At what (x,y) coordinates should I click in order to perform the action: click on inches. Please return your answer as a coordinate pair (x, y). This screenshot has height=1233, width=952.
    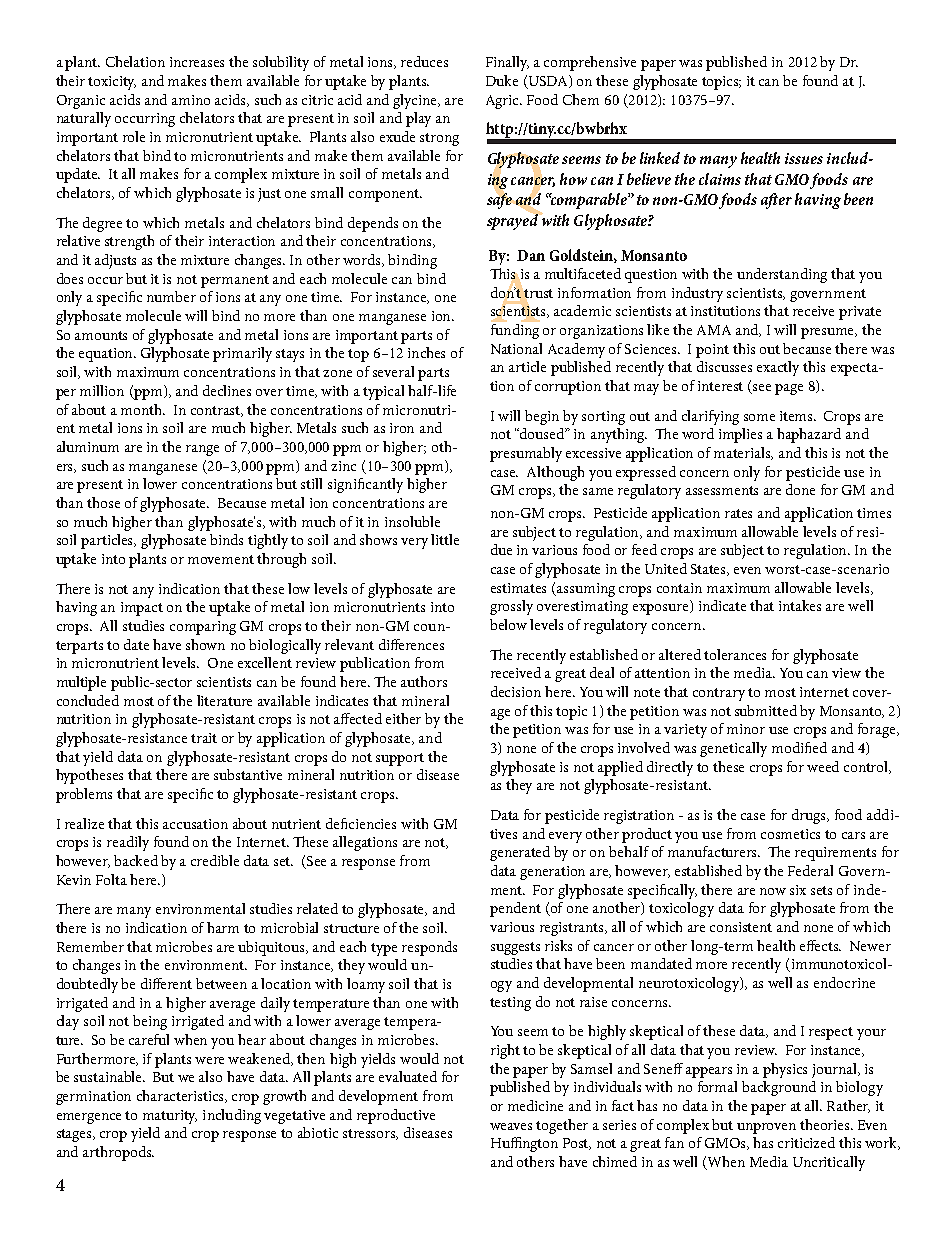
    Looking at the image, I should click on (426, 352).
